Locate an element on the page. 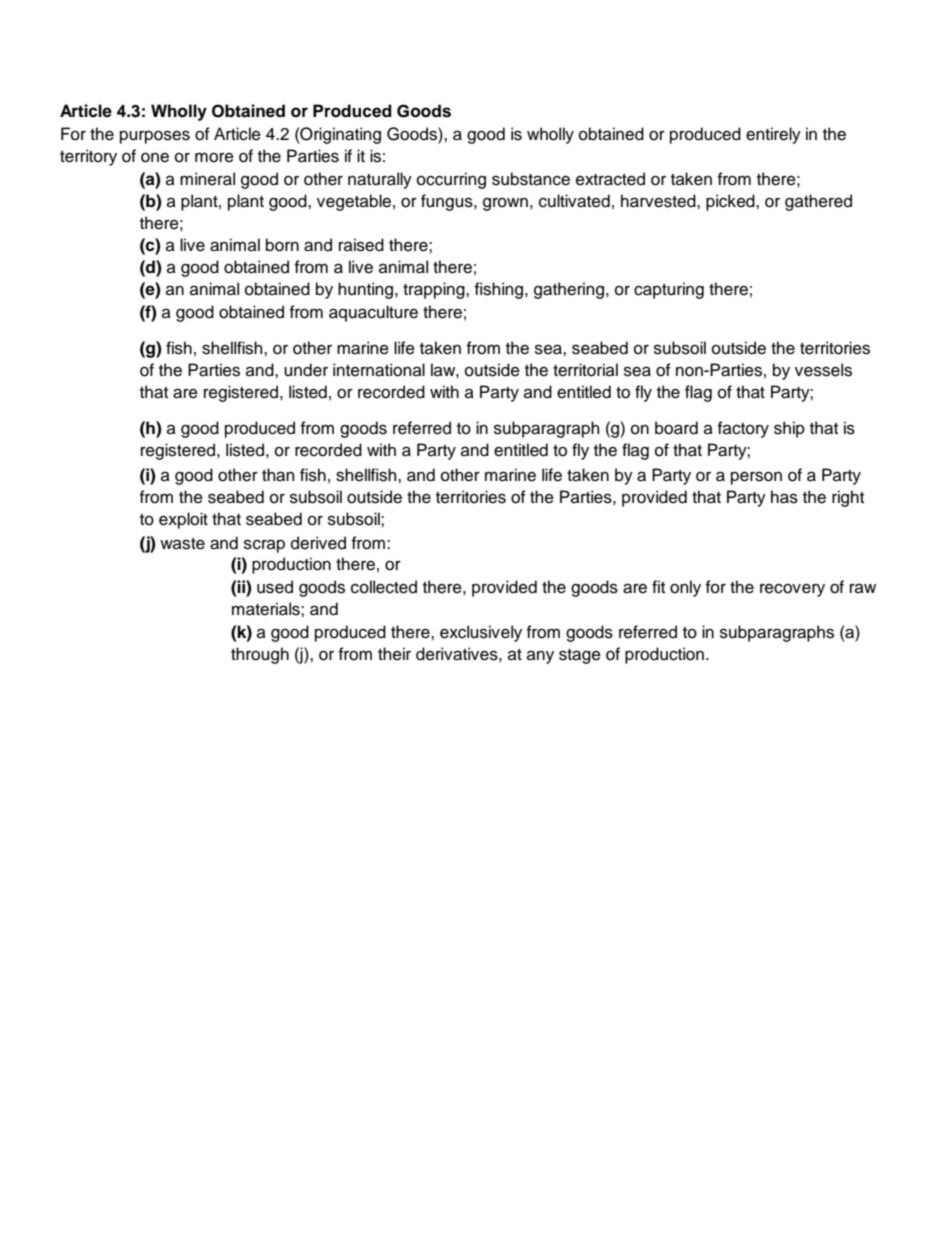 The height and width of the page is (1233, 952). exploit is located at coordinates (183, 520).
